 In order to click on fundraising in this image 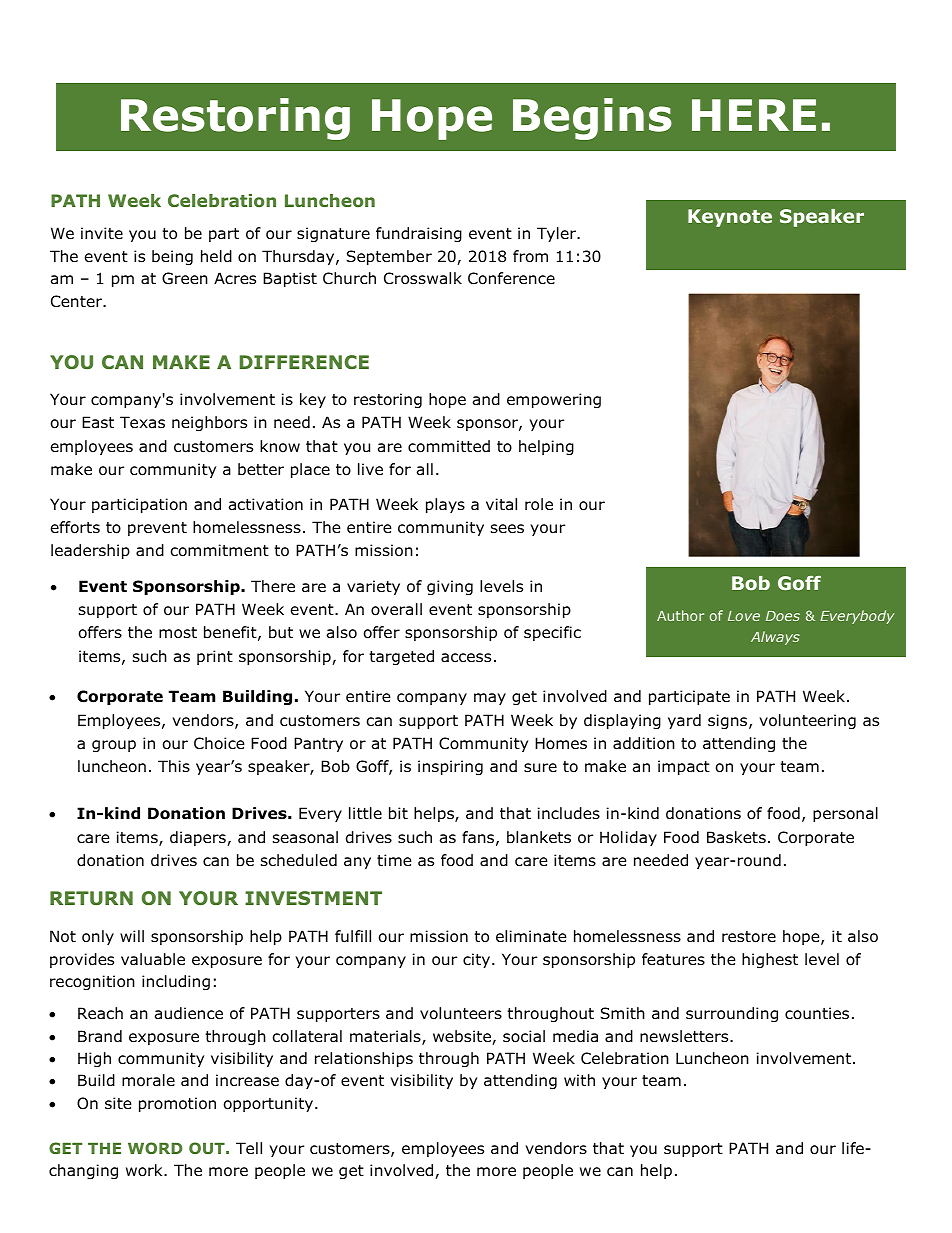, I will do `click(419, 234)`.
